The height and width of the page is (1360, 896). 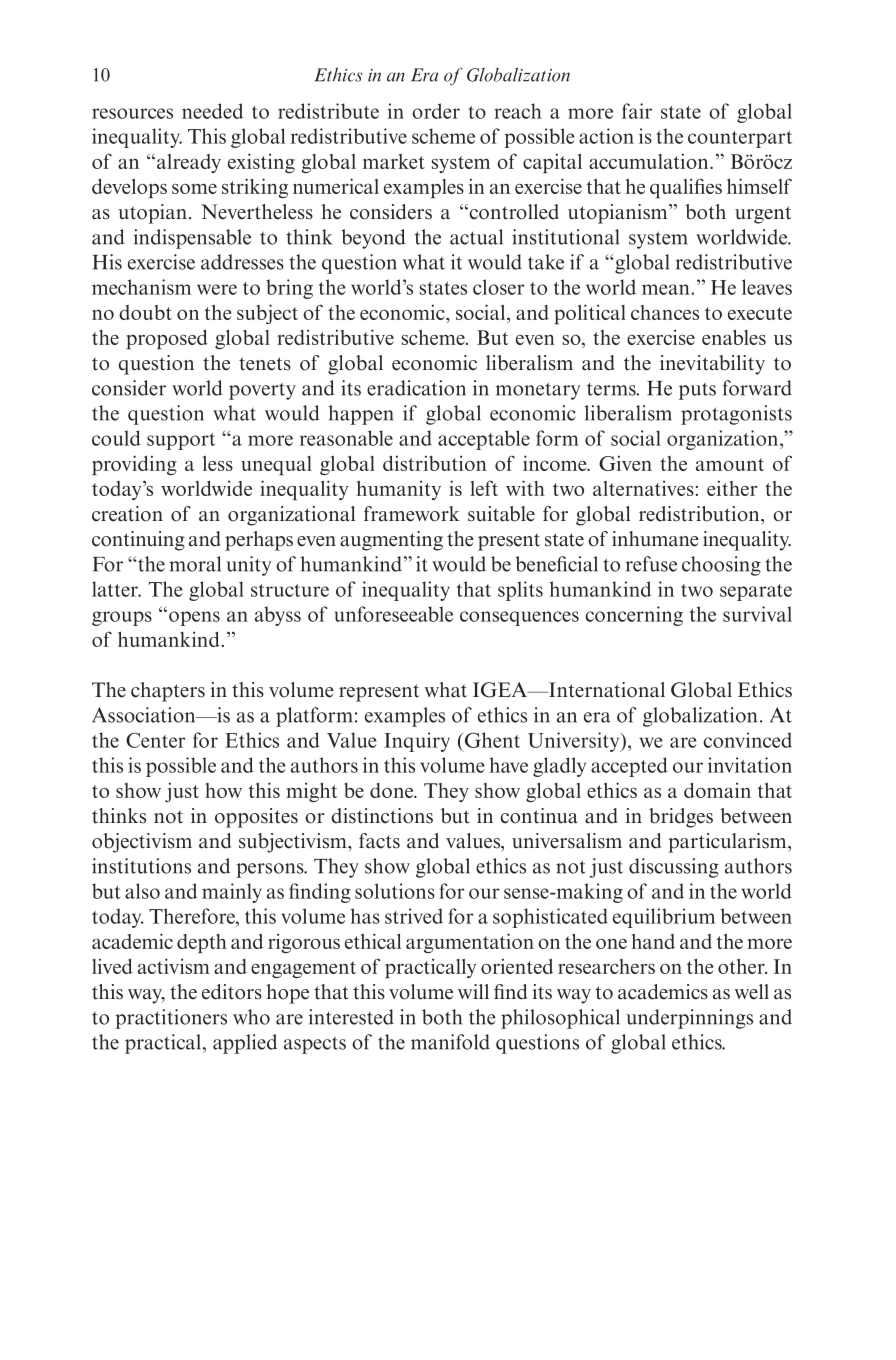 What do you see at coordinates (189, 163) in the page?
I see `already` at bounding box center [189, 163].
